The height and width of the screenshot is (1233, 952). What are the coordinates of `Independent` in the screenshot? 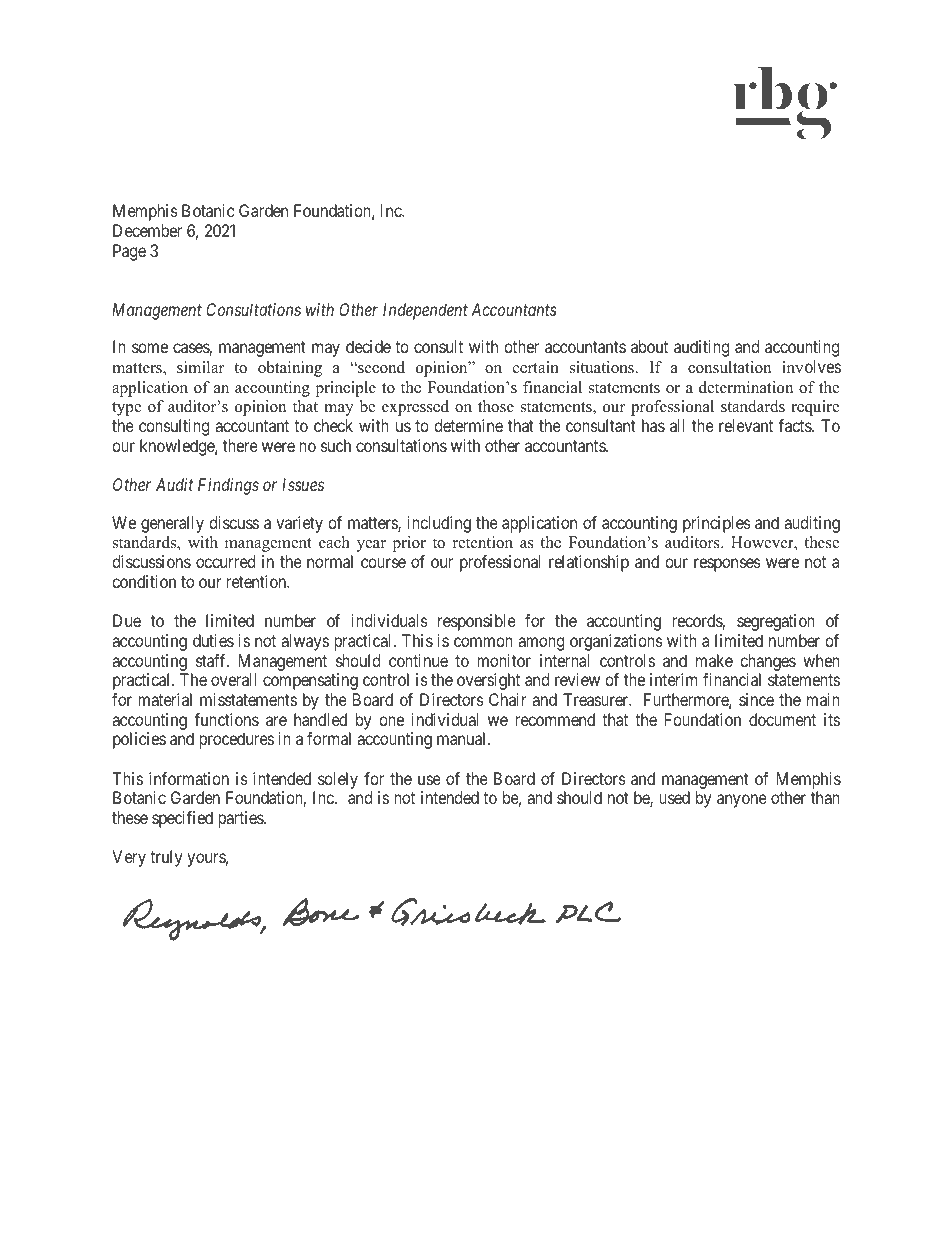 It's located at (425, 311).
